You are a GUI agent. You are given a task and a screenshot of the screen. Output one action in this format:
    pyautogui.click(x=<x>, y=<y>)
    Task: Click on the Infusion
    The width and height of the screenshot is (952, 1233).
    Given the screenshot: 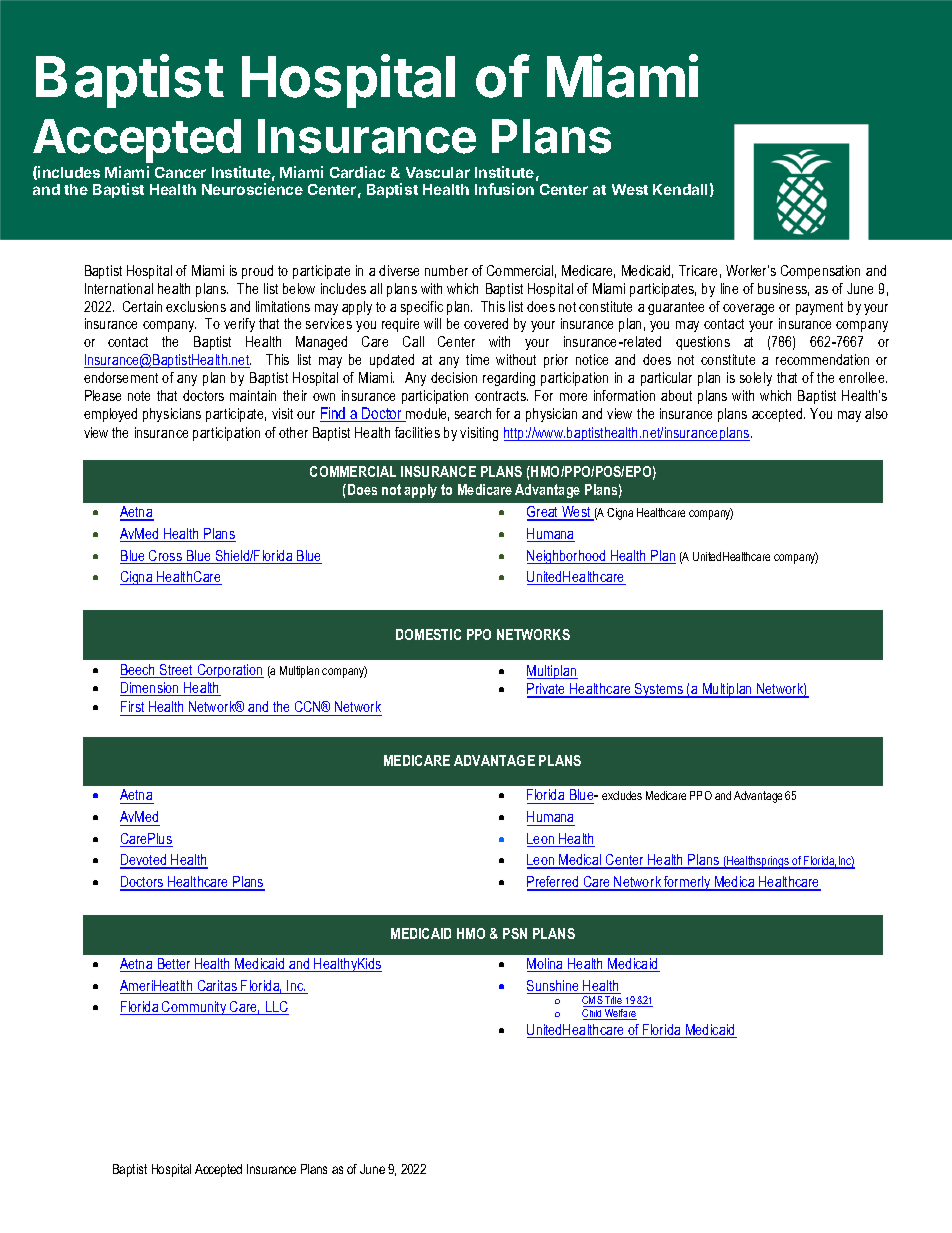 What is the action you would take?
    pyautogui.click(x=504, y=189)
